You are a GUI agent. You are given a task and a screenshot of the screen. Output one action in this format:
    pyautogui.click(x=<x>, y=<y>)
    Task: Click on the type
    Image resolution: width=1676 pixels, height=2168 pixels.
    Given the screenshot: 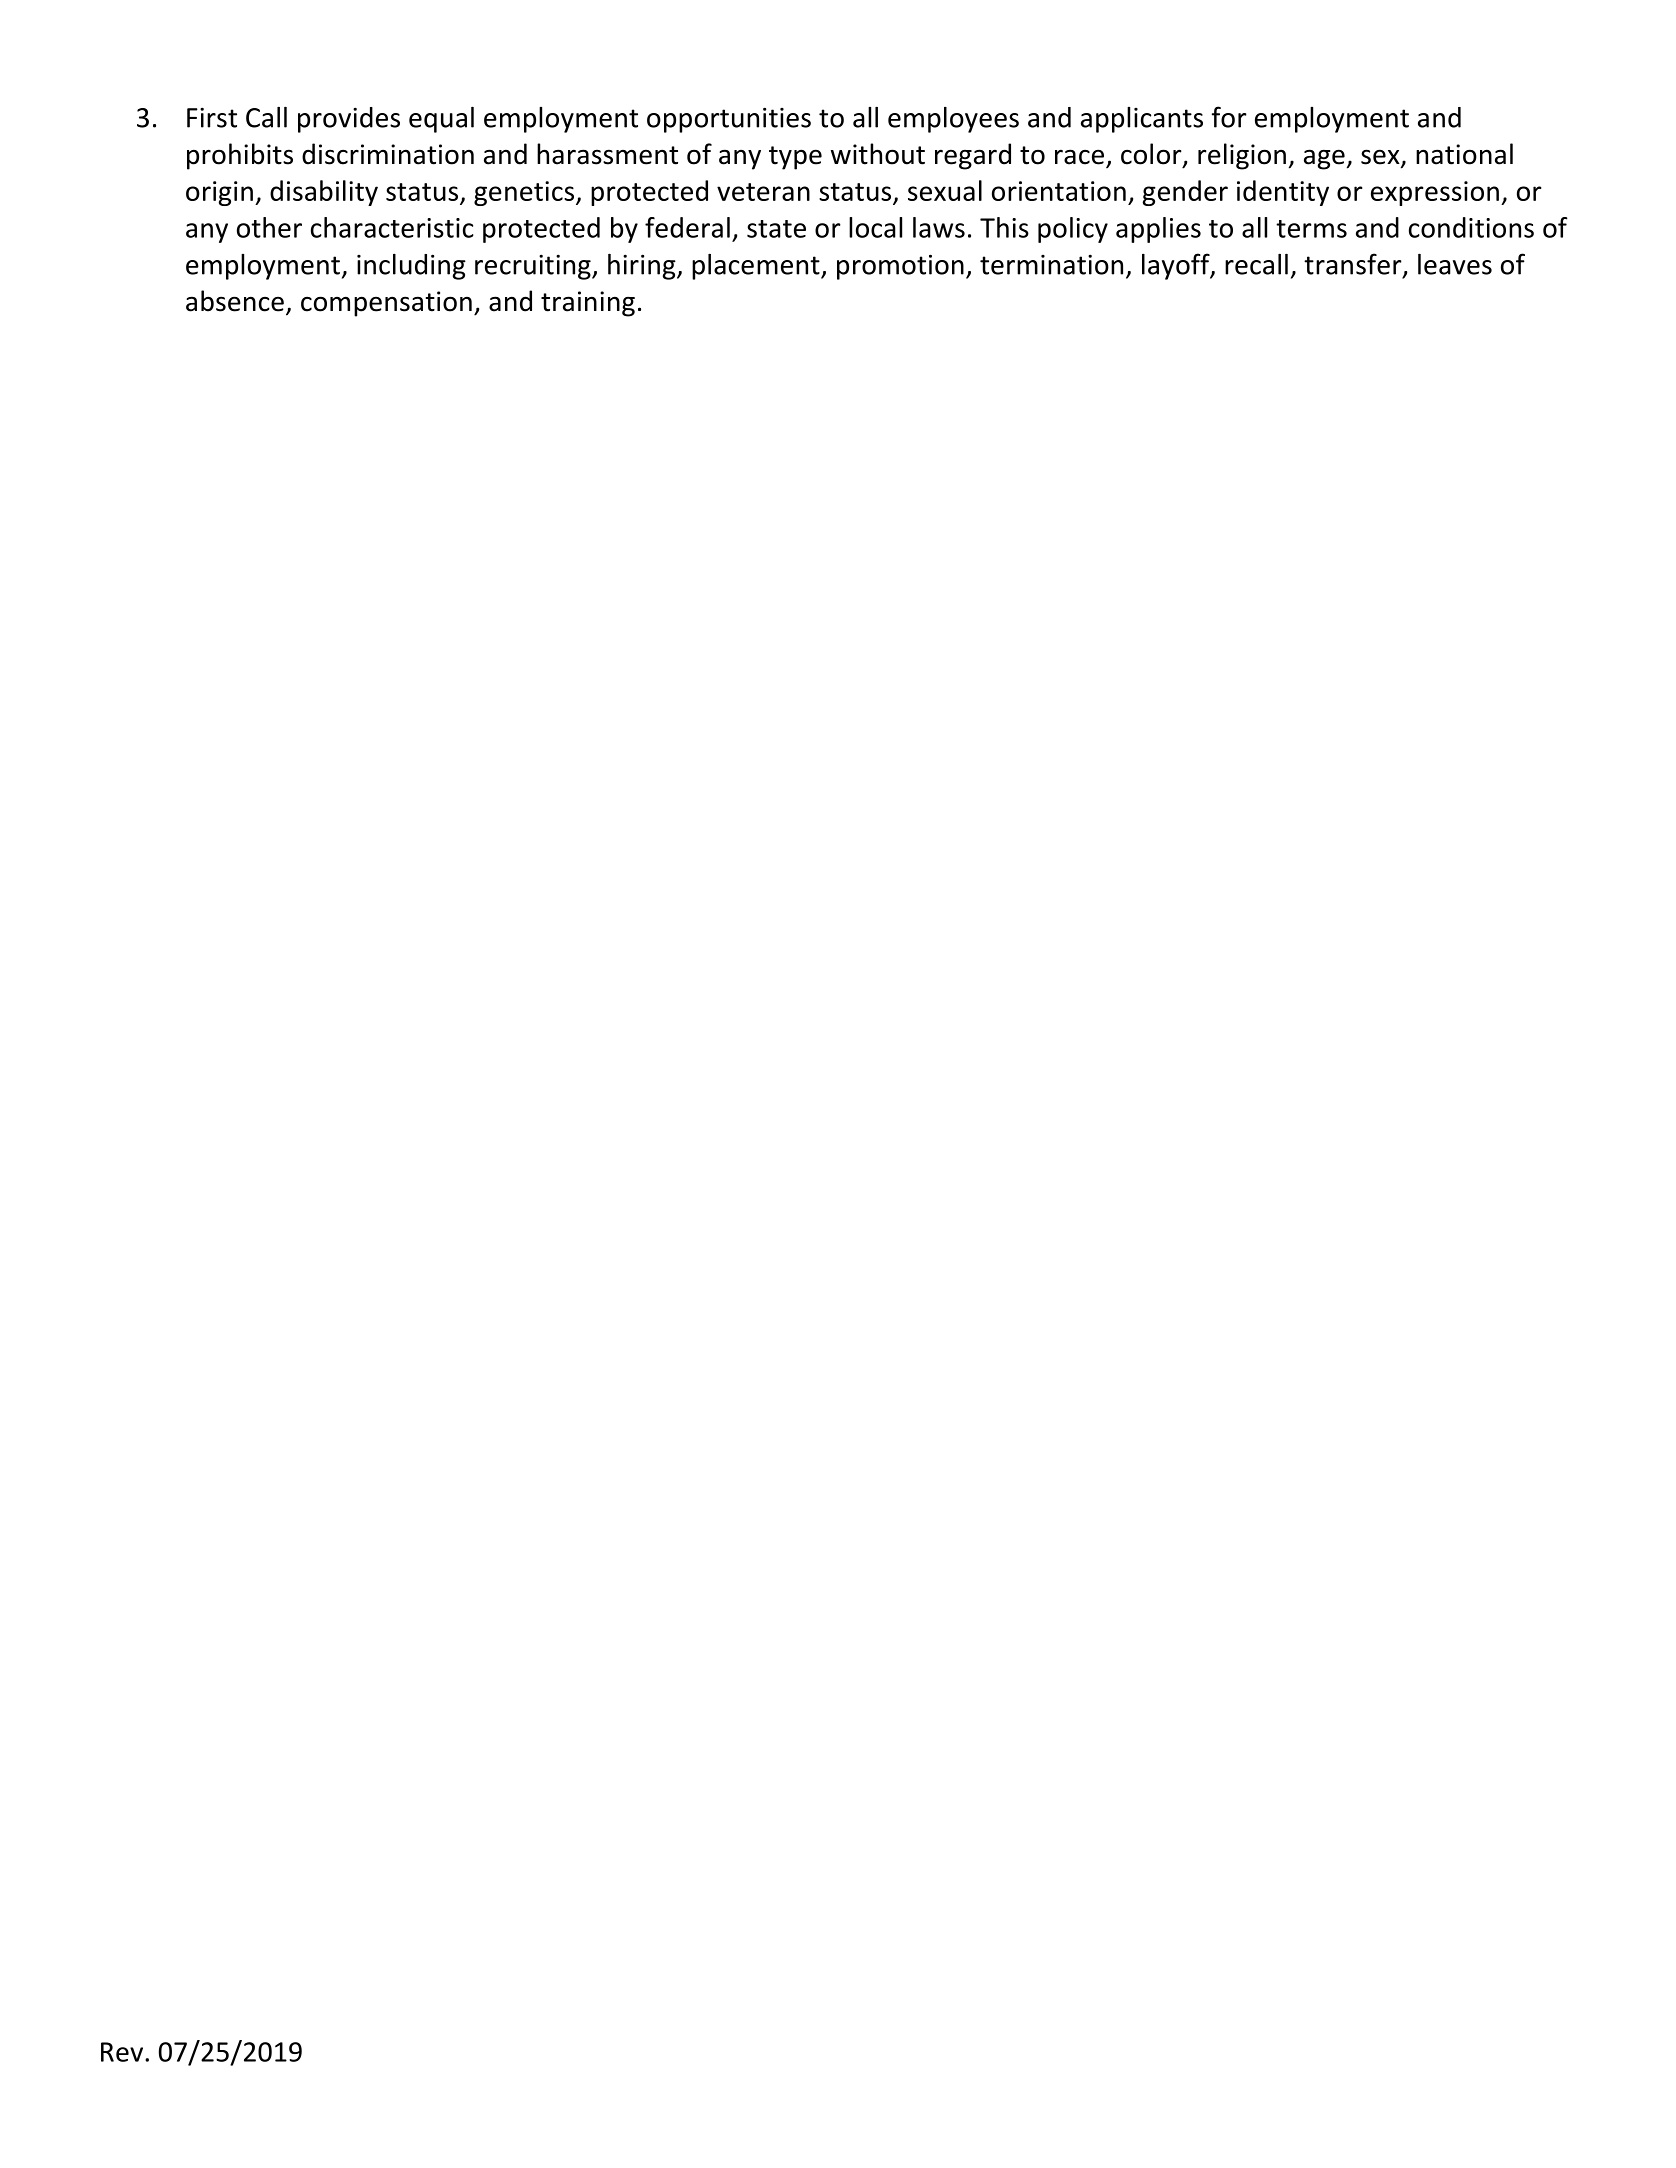 What is the action you would take?
    pyautogui.click(x=795, y=158)
